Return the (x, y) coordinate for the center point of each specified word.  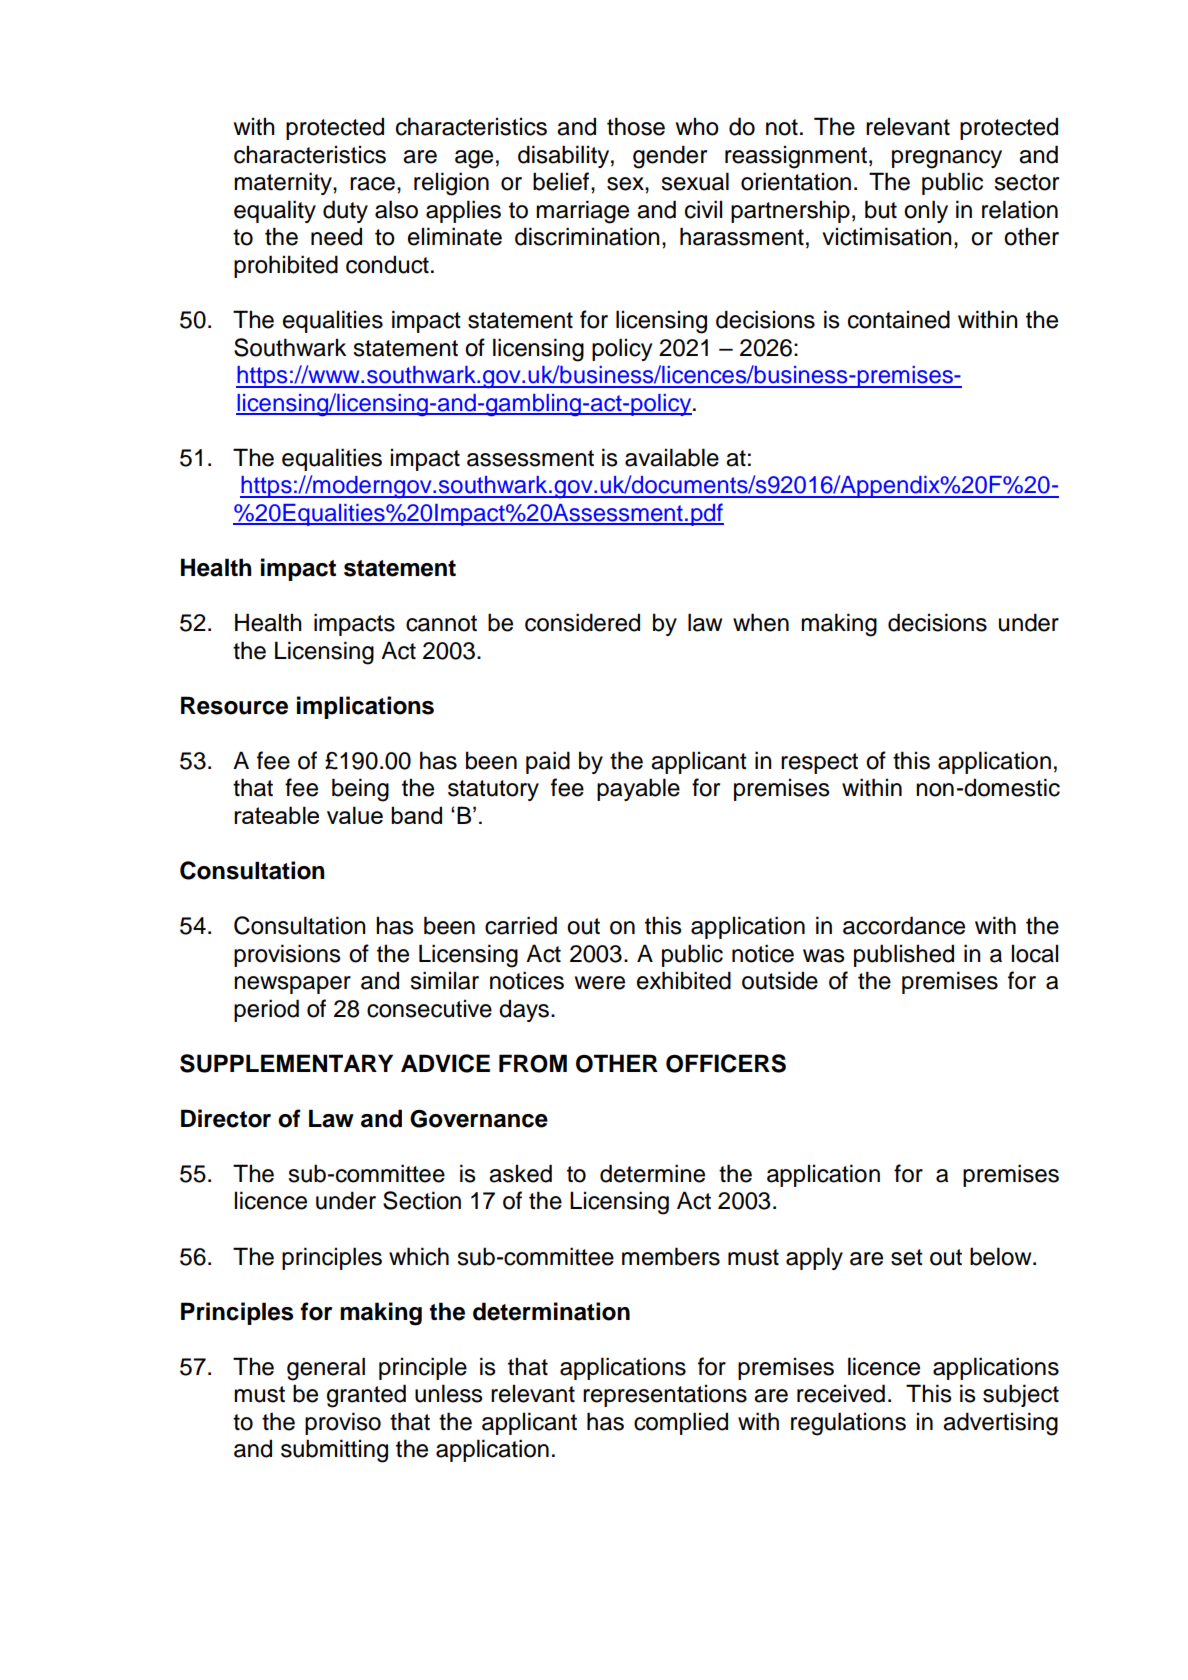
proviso (343, 1423)
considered (582, 622)
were (600, 983)
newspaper (292, 985)
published (904, 955)
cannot (441, 623)
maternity (284, 183)
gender (670, 157)
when (761, 622)
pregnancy (947, 159)
